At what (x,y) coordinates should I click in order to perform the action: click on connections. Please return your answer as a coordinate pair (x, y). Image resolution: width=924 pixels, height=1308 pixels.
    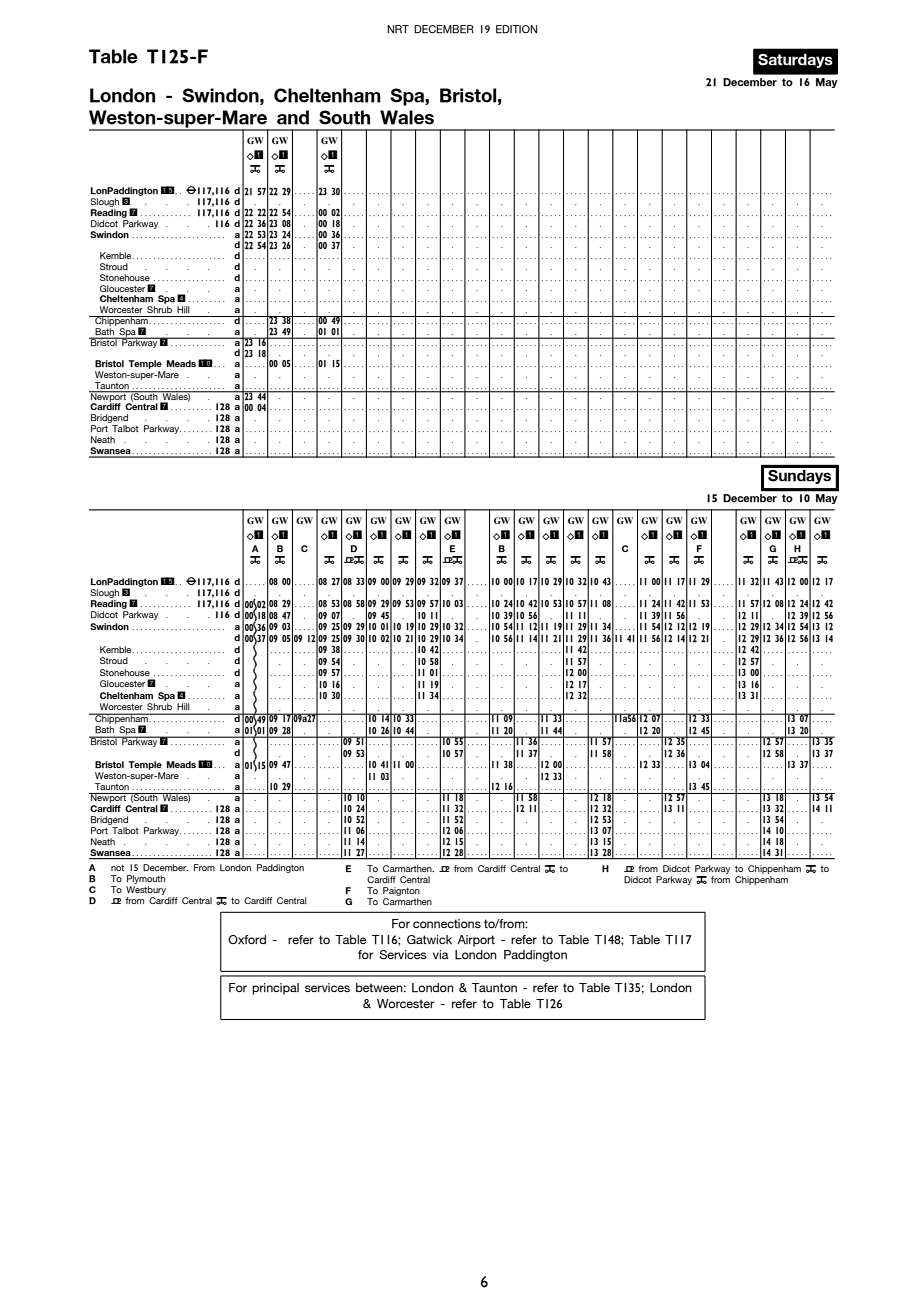
    Looking at the image, I should click on (447, 923).
